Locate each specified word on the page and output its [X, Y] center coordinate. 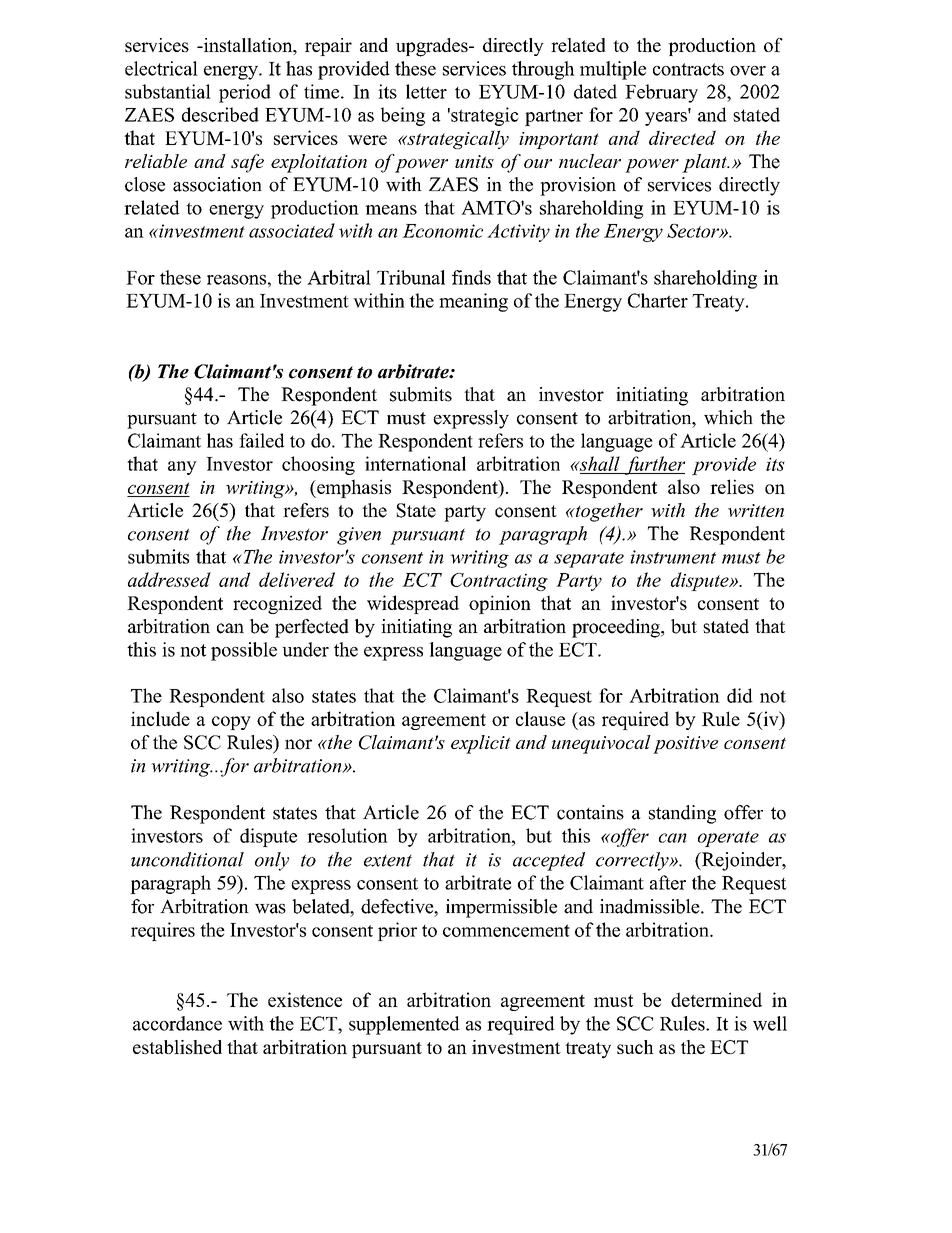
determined [716, 999]
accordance [177, 1023]
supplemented [404, 1025]
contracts [688, 69]
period [245, 93]
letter [426, 91]
